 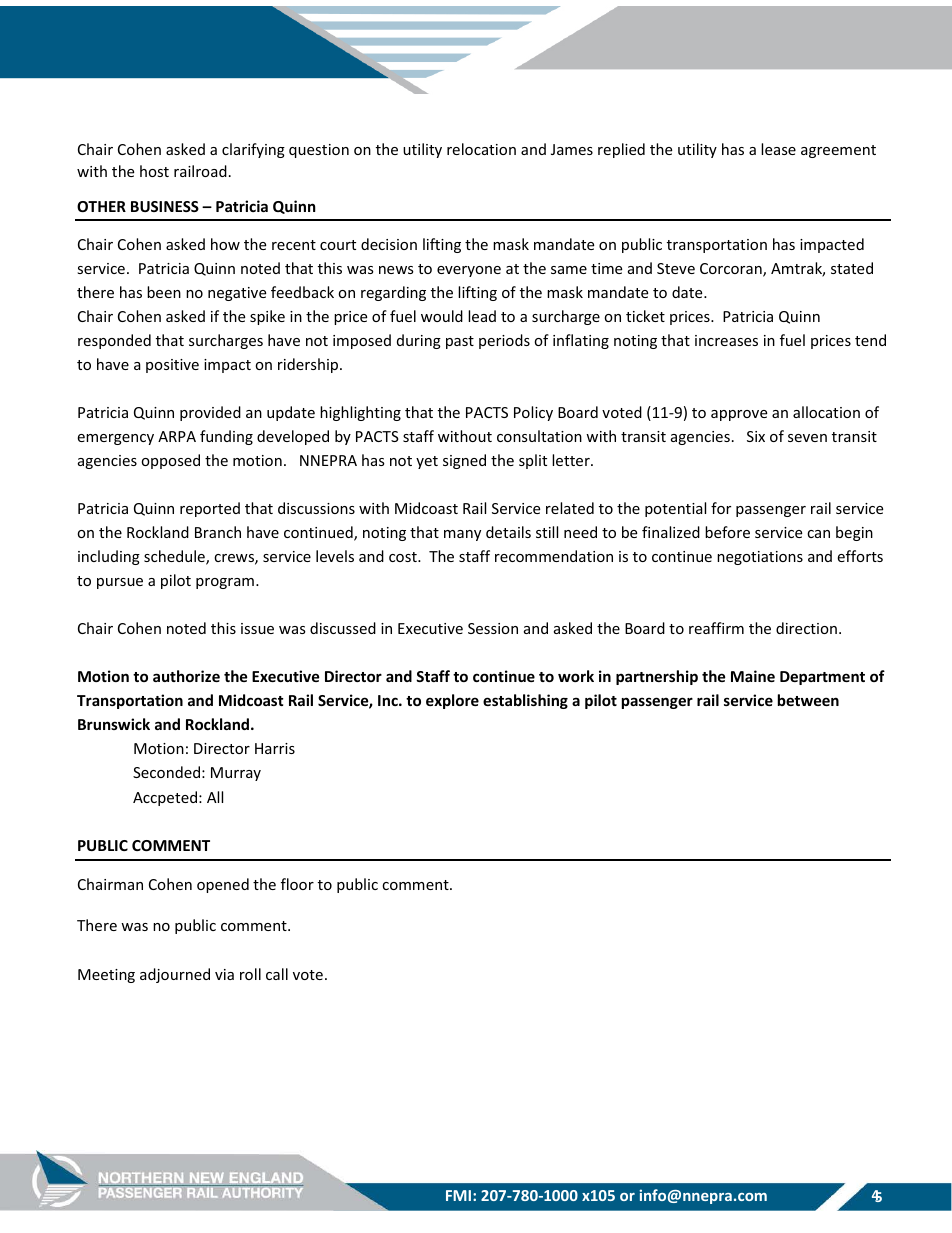 What do you see at coordinates (458, 1195) in the image?
I see `FMI` at bounding box center [458, 1195].
